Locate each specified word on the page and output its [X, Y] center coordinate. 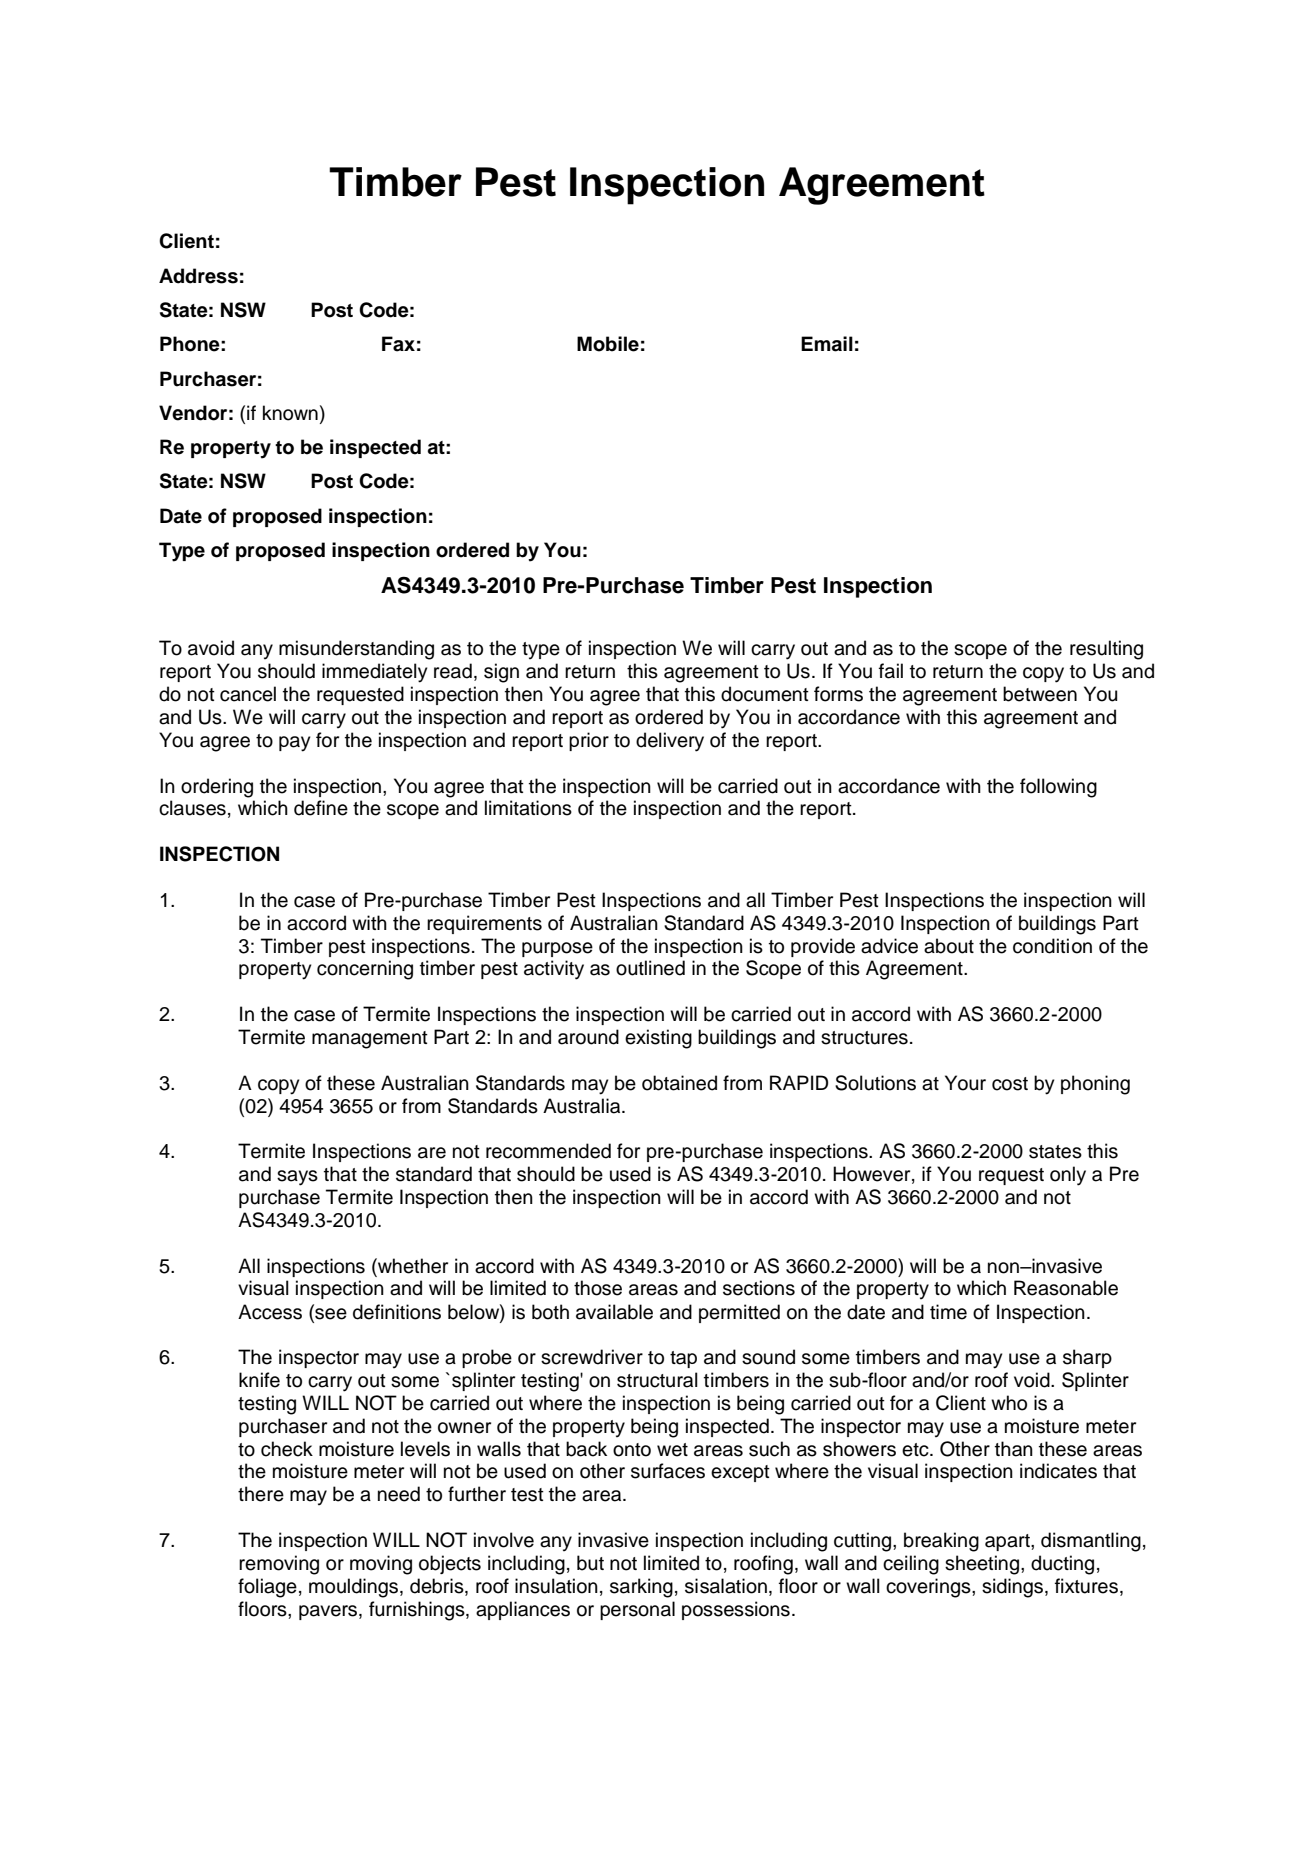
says [297, 1178]
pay [294, 744]
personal [637, 1610]
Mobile [608, 344]
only [1068, 1176]
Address [198, 276]
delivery [670, 742]
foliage [267, 1588]
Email [827, 344]
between [1040, 694]
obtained [679, 1083]
